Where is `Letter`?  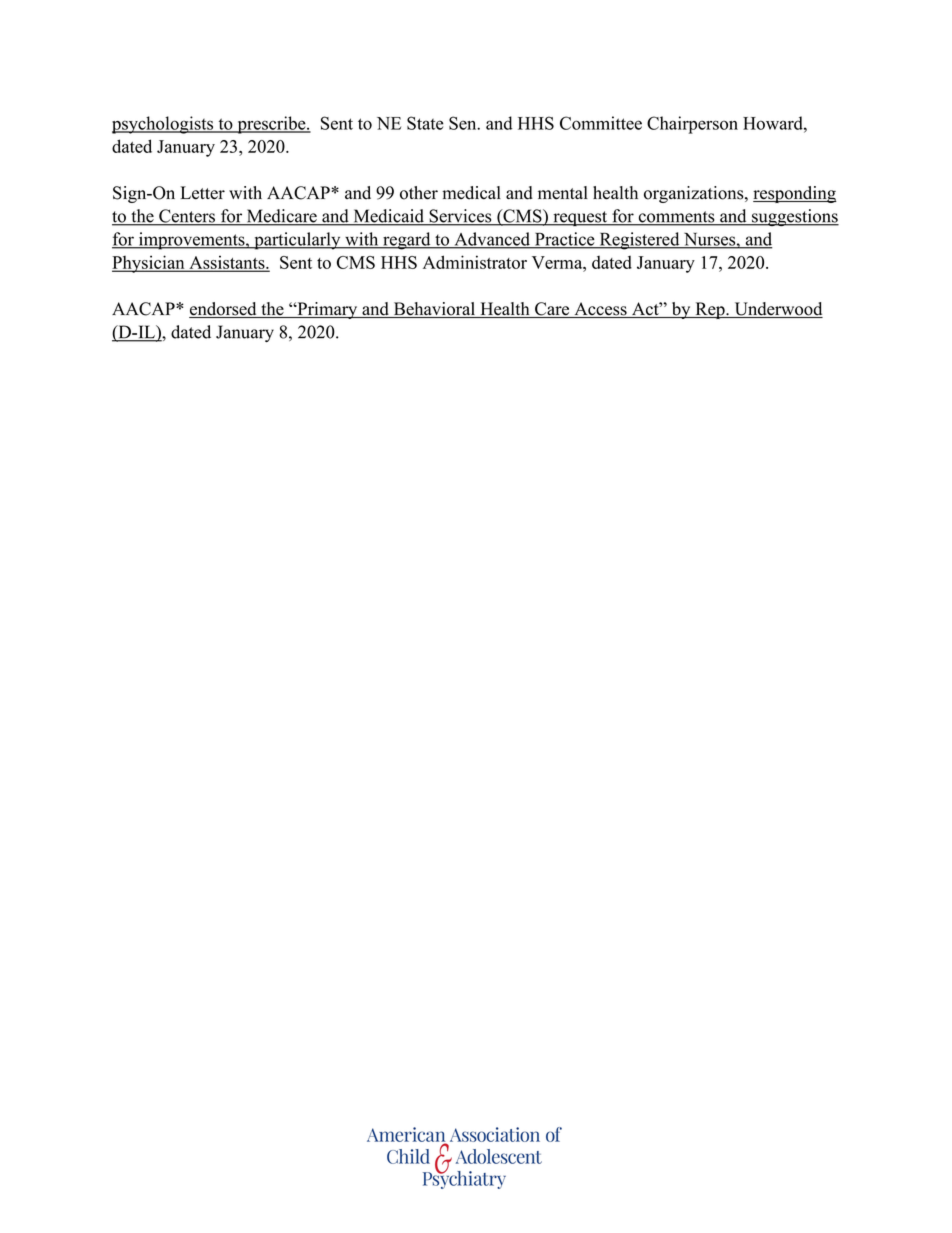 Letter is located at coordinates (202, 193).
